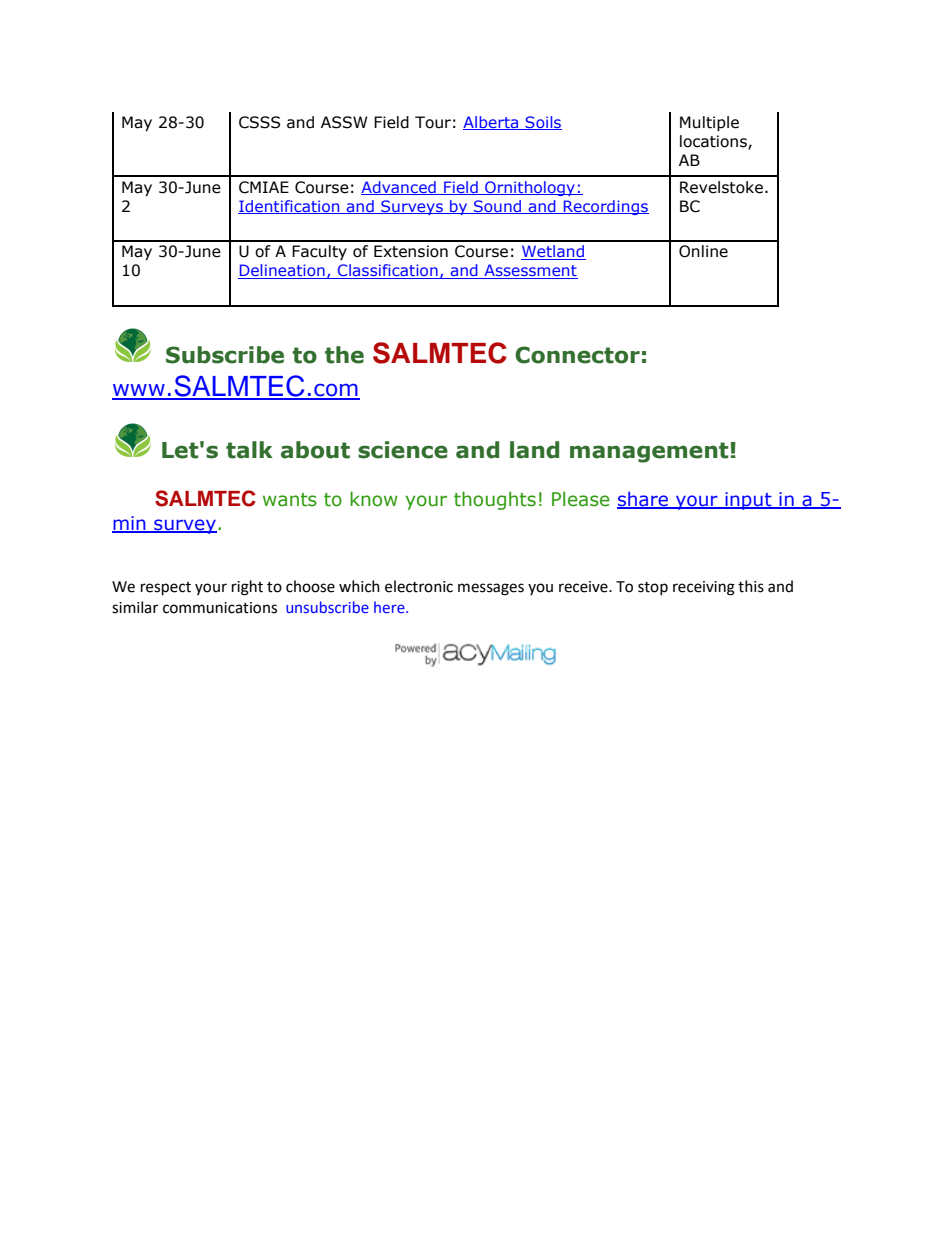 Image resolution: width=952 pixels, height=1233 pixels. Describe the element at coordinates (344, 355) in the document. I see `the` at that location.
